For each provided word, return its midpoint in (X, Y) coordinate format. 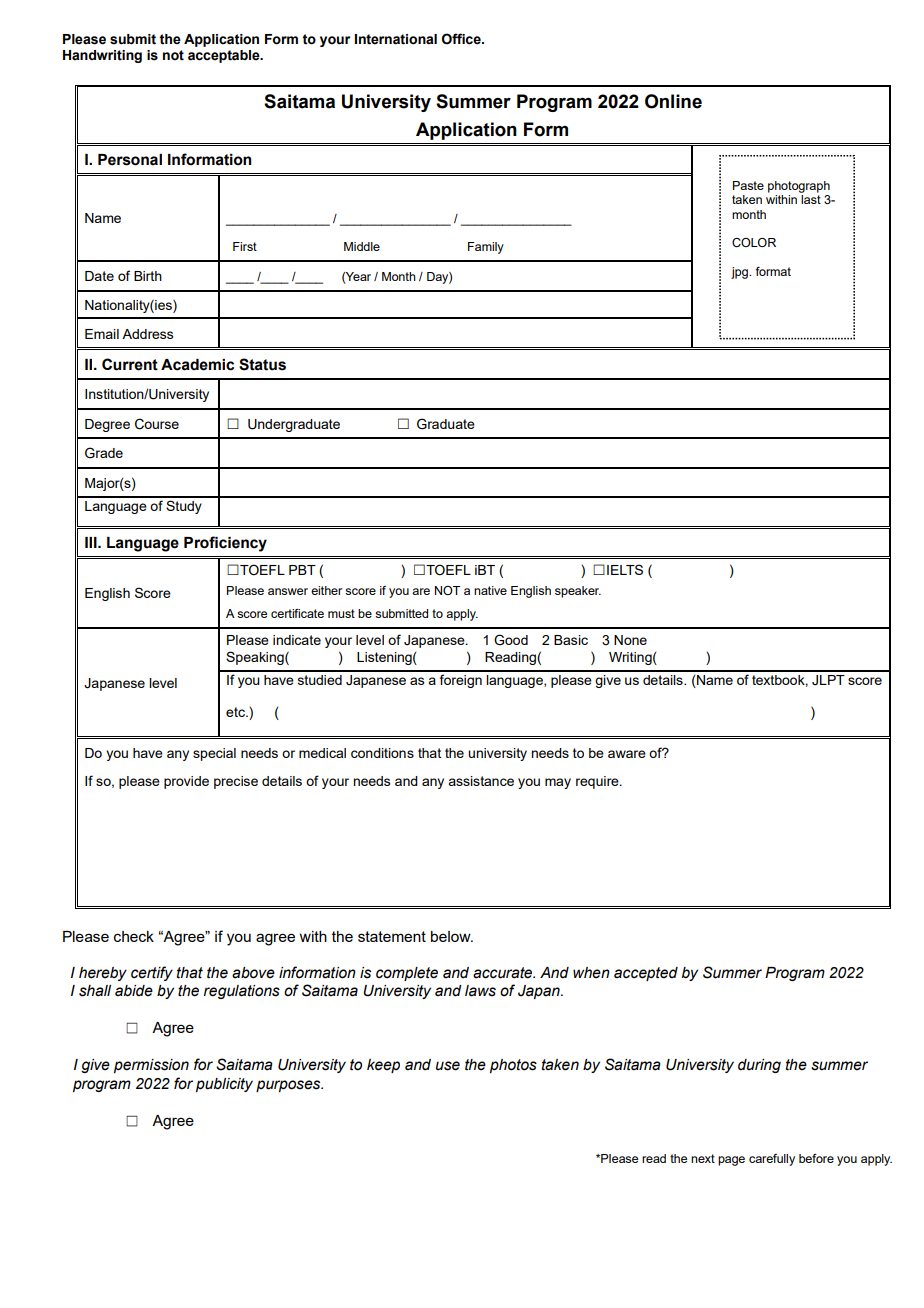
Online (673, 101)
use (448, 1066)
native (490, 590)
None (630, 640)
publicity (224, 1085)
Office (462, 39)
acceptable (225, 56)
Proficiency (225, 544)
